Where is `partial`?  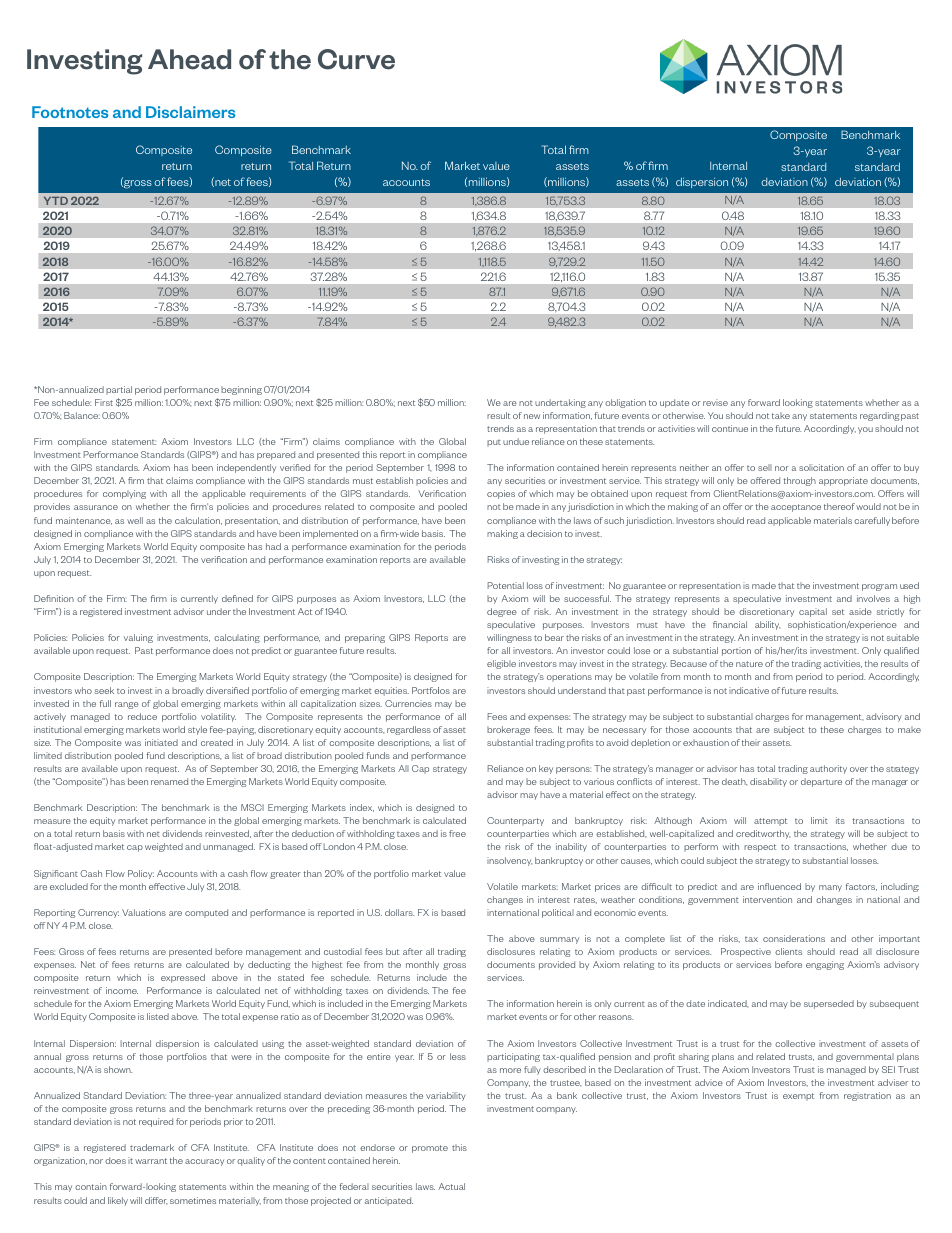 partial is located at coordinates (119, 390).
